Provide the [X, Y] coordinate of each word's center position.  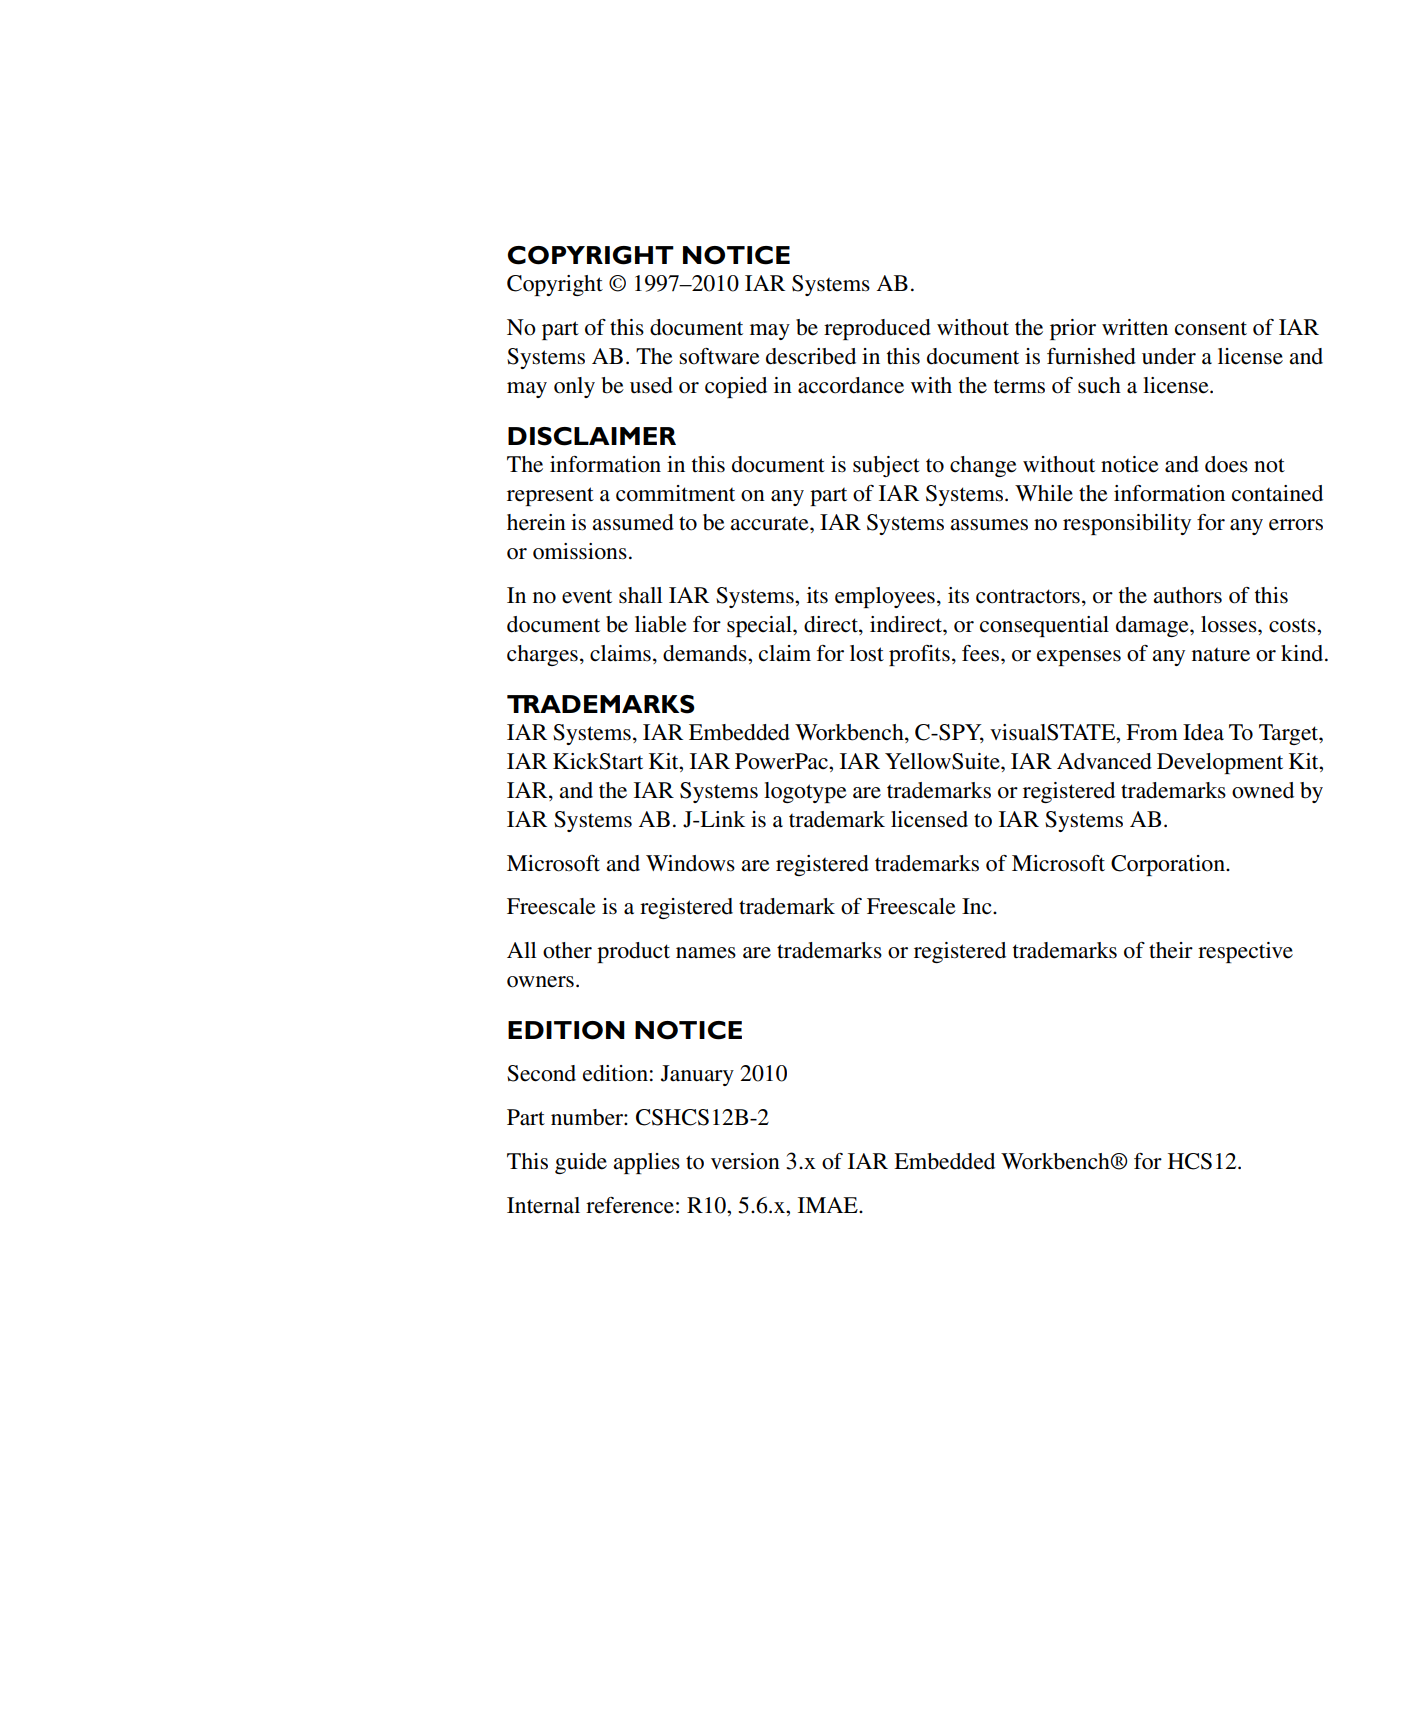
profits [919, 655]
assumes [989, 525]
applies [646, 1163]
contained [1277, 493]
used [651, 385]
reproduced [877, 329]
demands [706, 653]
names [706, 953]
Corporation [1169, 865]
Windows [690, 863]
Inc [978, 906]
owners [540, 982]
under [1169, 356]
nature [1221, 655]
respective [1245, 952]
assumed [633, 522]
